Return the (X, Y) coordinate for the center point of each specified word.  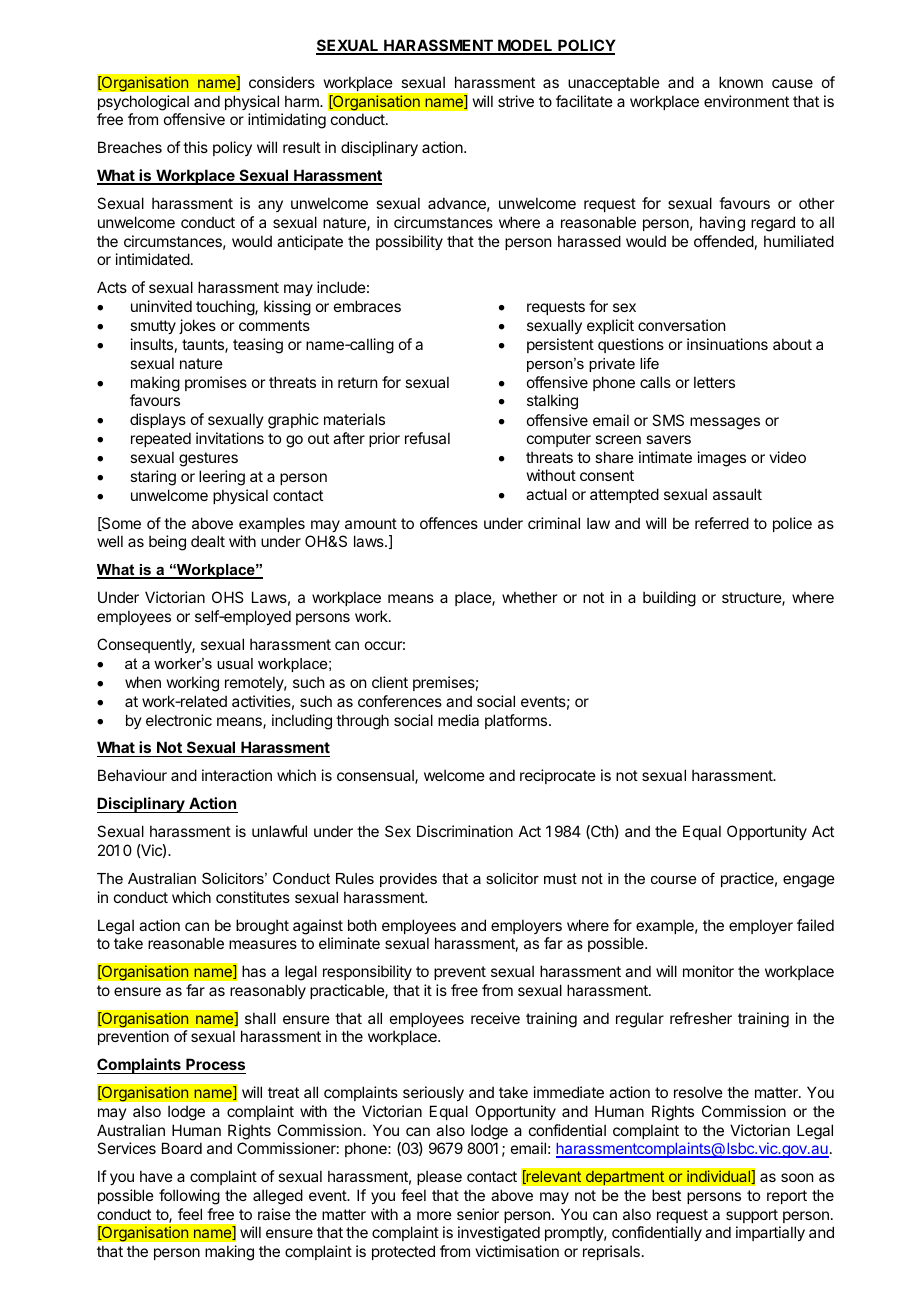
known (741, 82)
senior (478, 1214)
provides (408, 880)
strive (516, 101)
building (669, 599)
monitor (708, 971)
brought (262, 927)
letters (714, 382)
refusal (427, 438)
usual (235, 663)
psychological (143, 103)
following (189, 1197)
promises (216, 383)
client (390, 682)
